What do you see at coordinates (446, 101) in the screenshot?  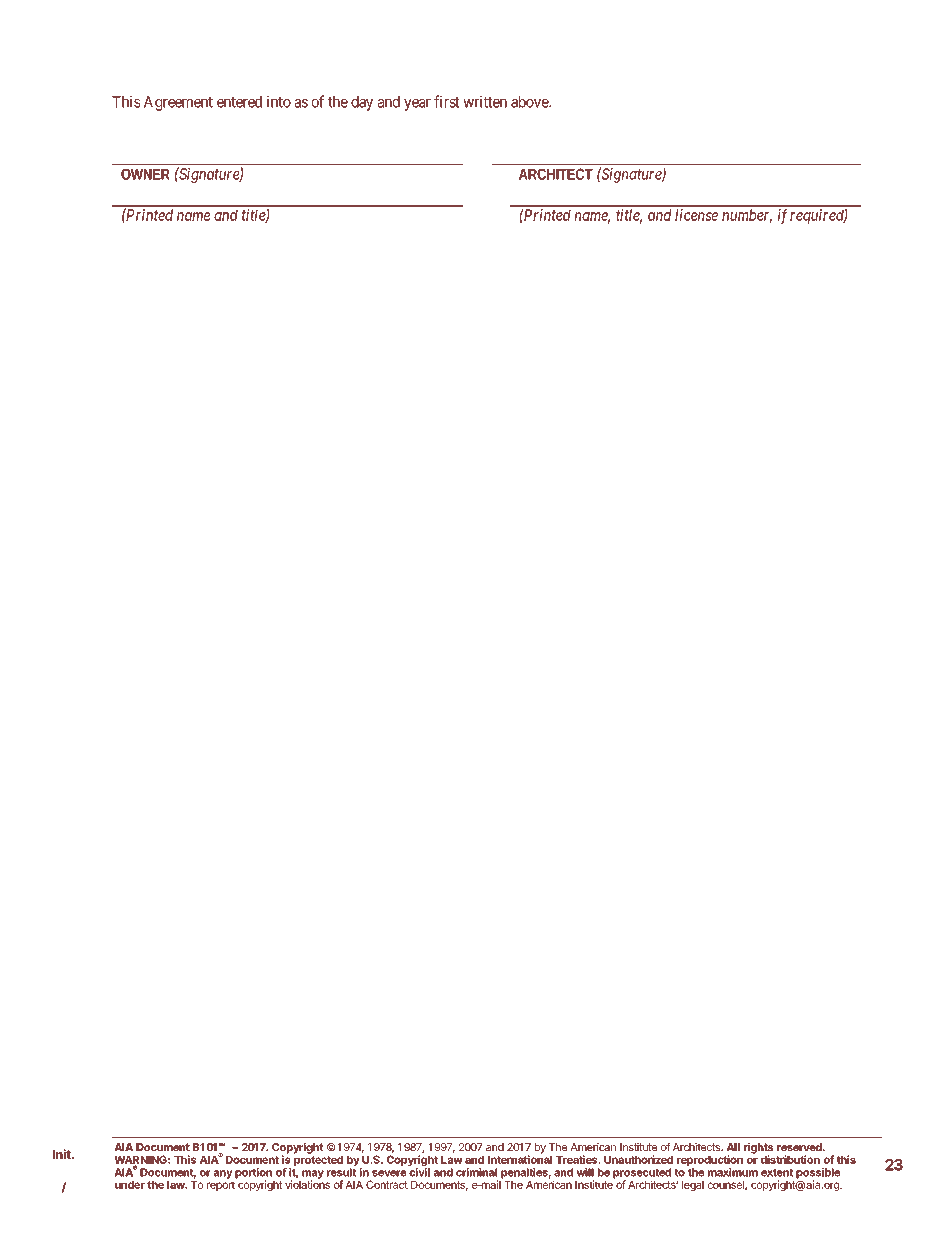 I see `first` at bounding box center [446, 101].
